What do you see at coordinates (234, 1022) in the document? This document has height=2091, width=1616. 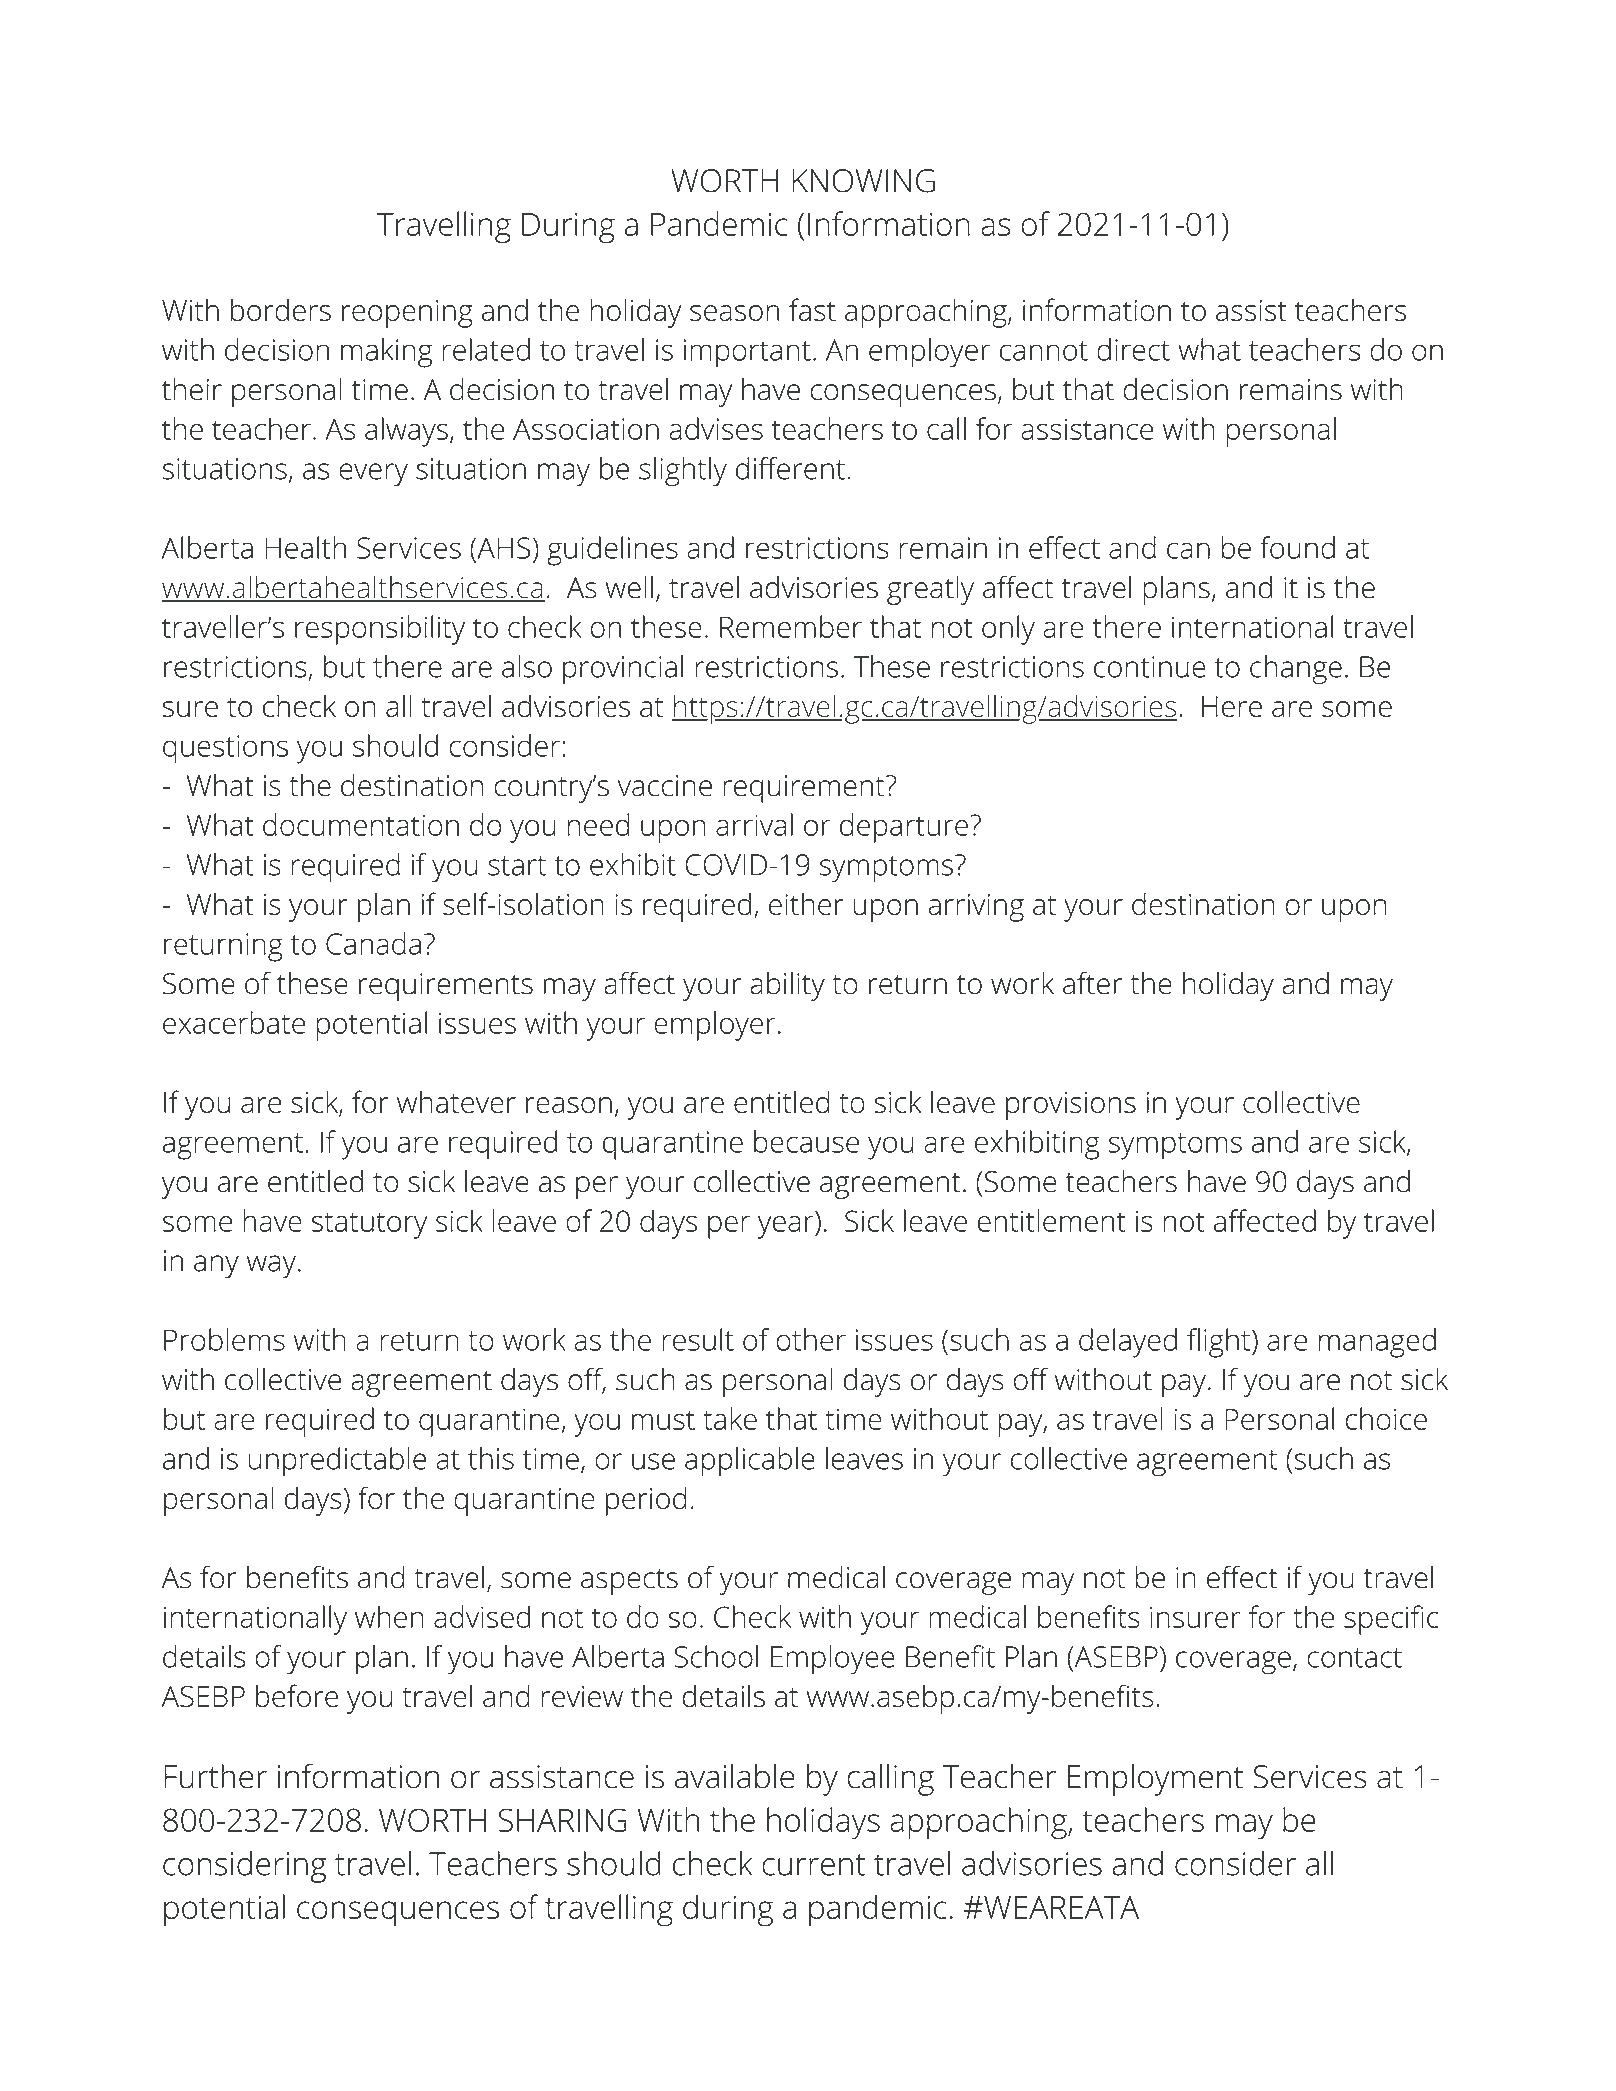 I see `exacerbate` at bounding box center [234, 1022].
